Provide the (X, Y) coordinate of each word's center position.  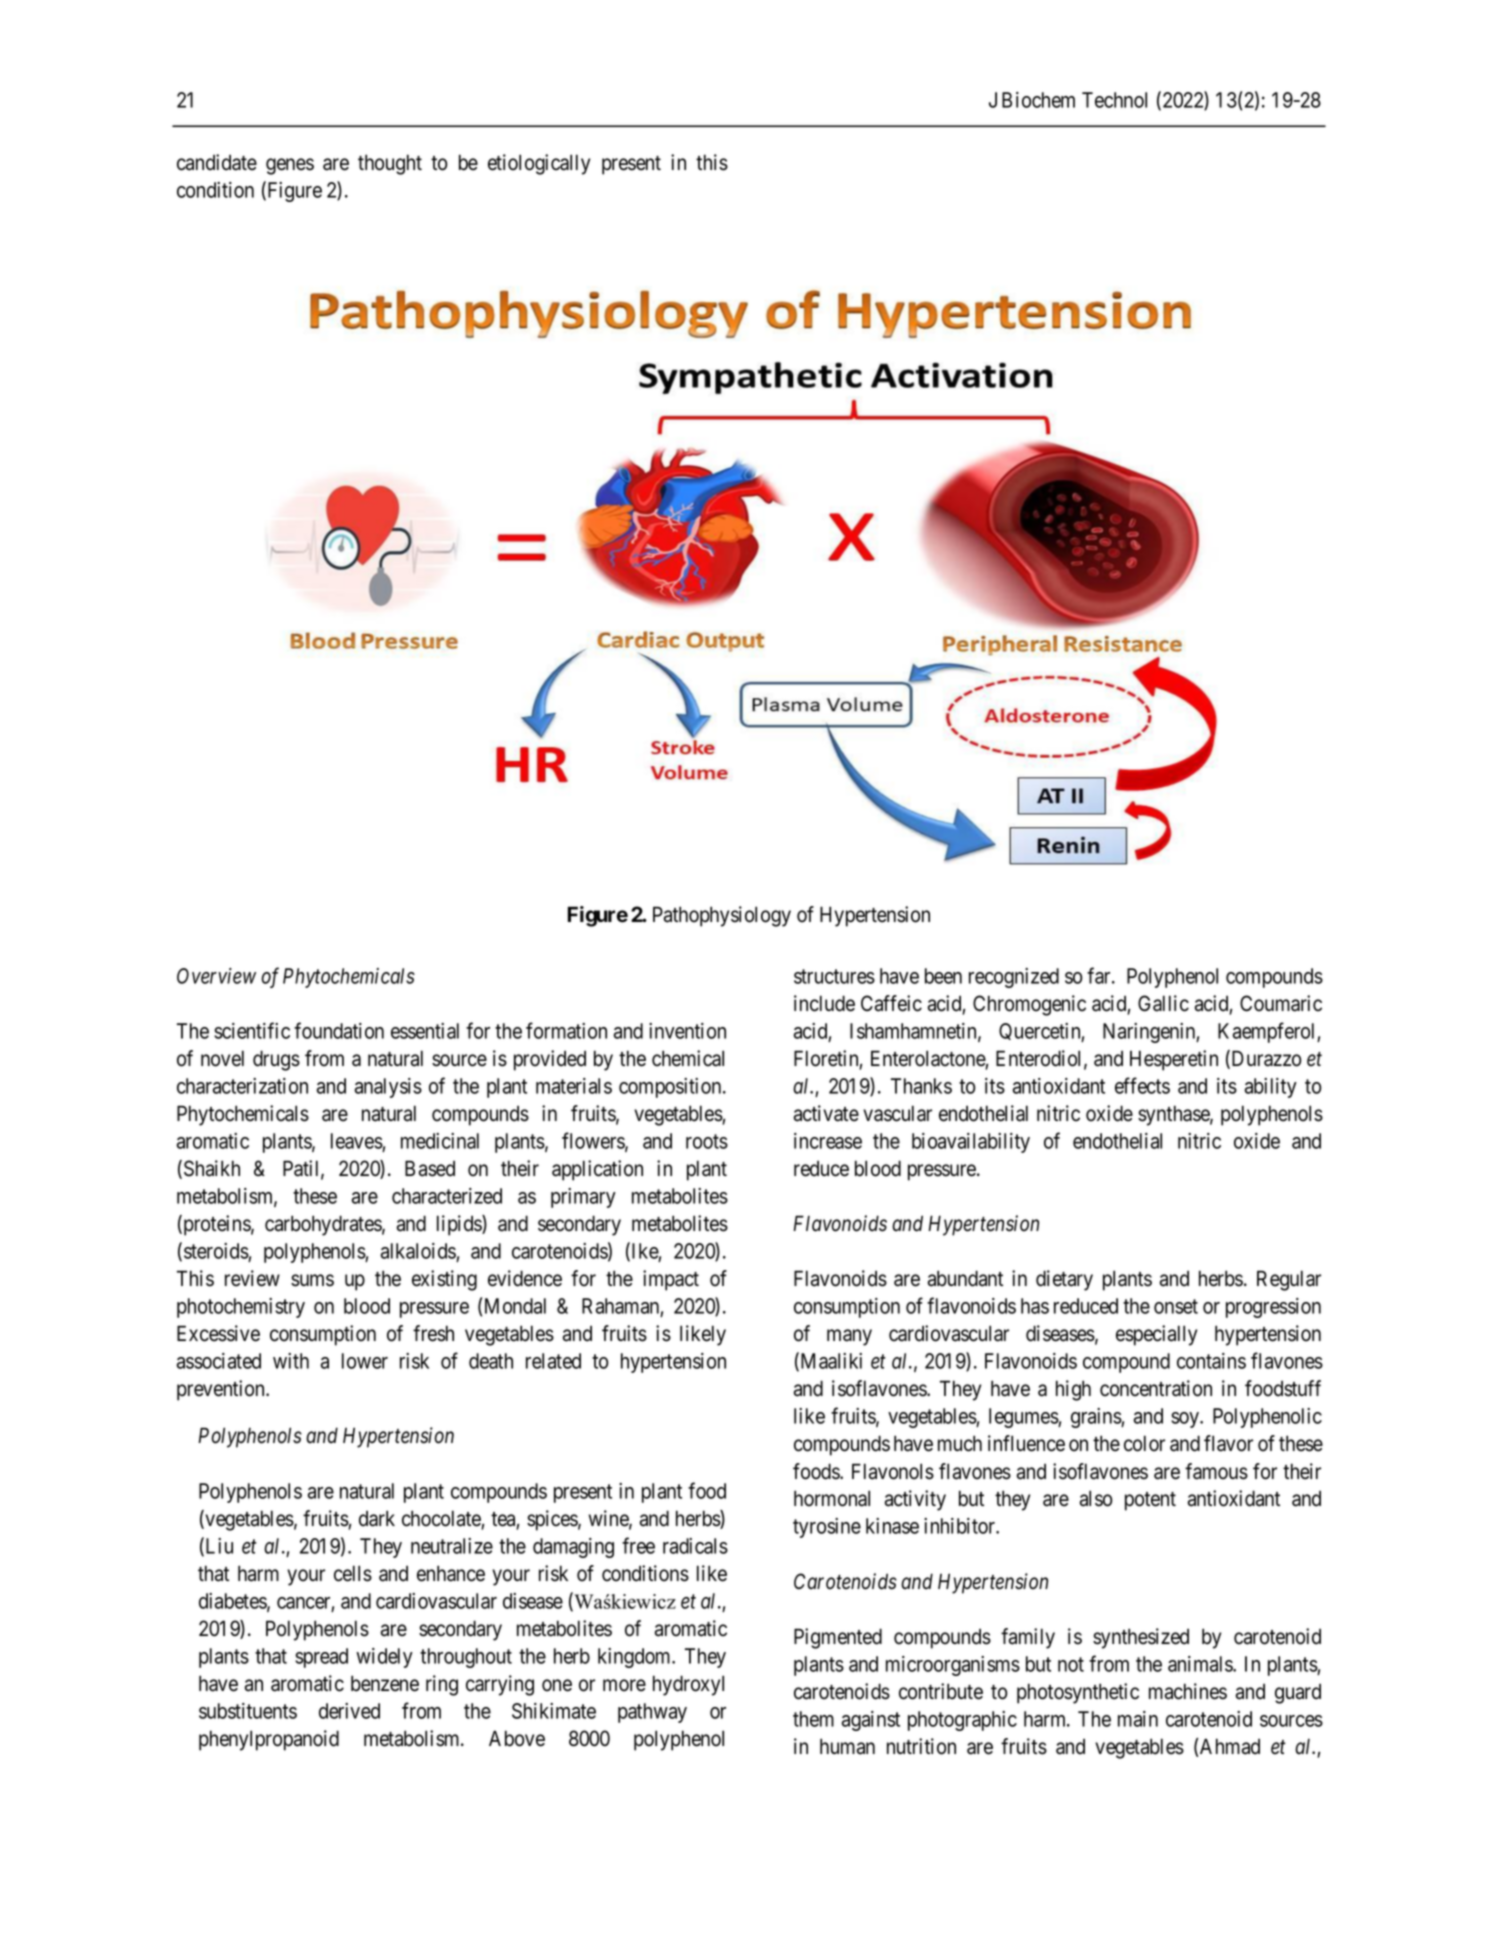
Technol (1114, 100)
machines (1188, 1691)
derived (349, 1711)
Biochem (1038, 100)
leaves (357, 1142)
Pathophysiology (722, 916)
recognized (1014, 978)
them (813, 1719)
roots (707, 1141)
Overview (216, 976)
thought (390, 164)
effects (1142, 1085)
